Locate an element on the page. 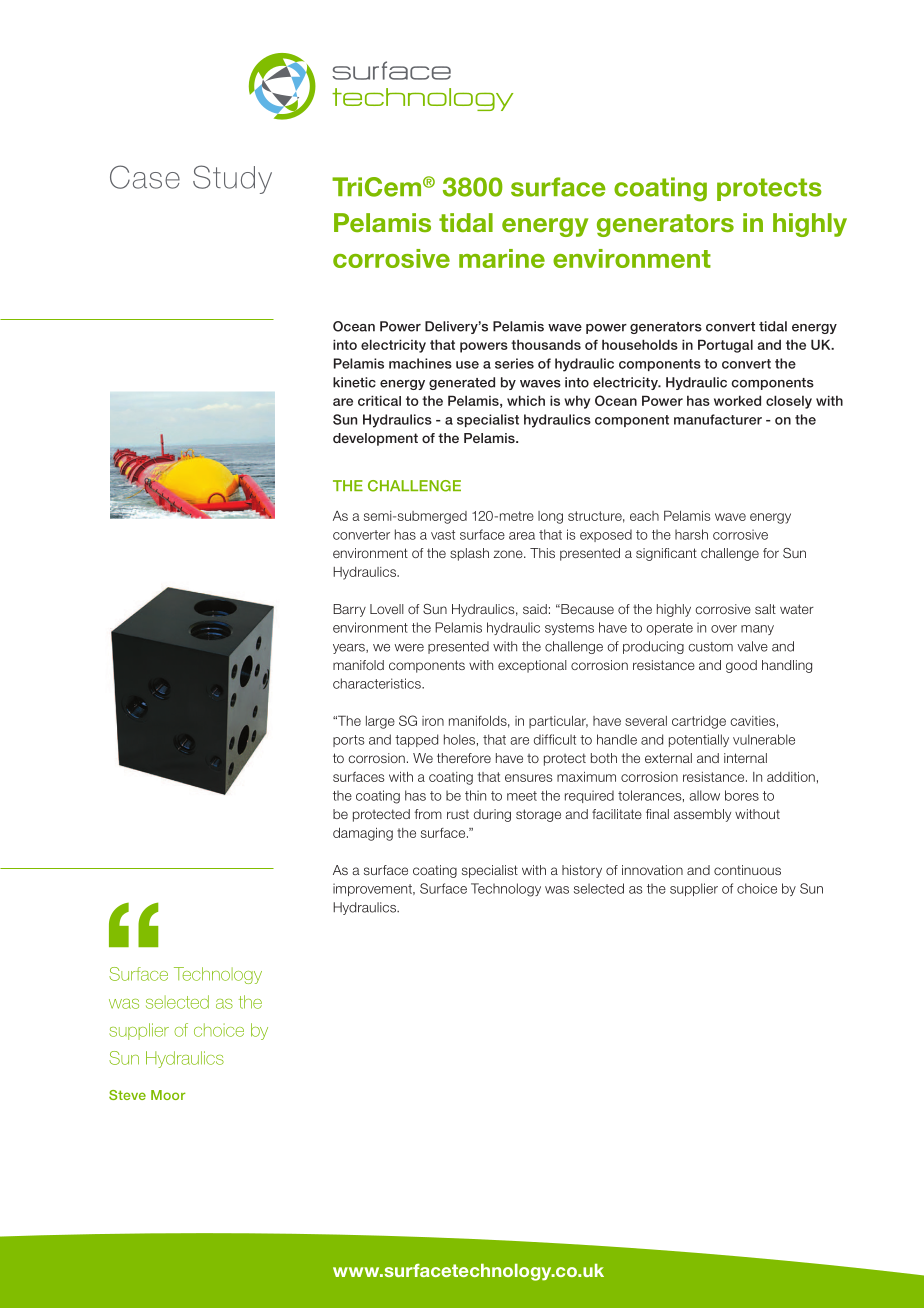 The height and width of the image is (1308, 924). over is located at coordinates (724, 629).
